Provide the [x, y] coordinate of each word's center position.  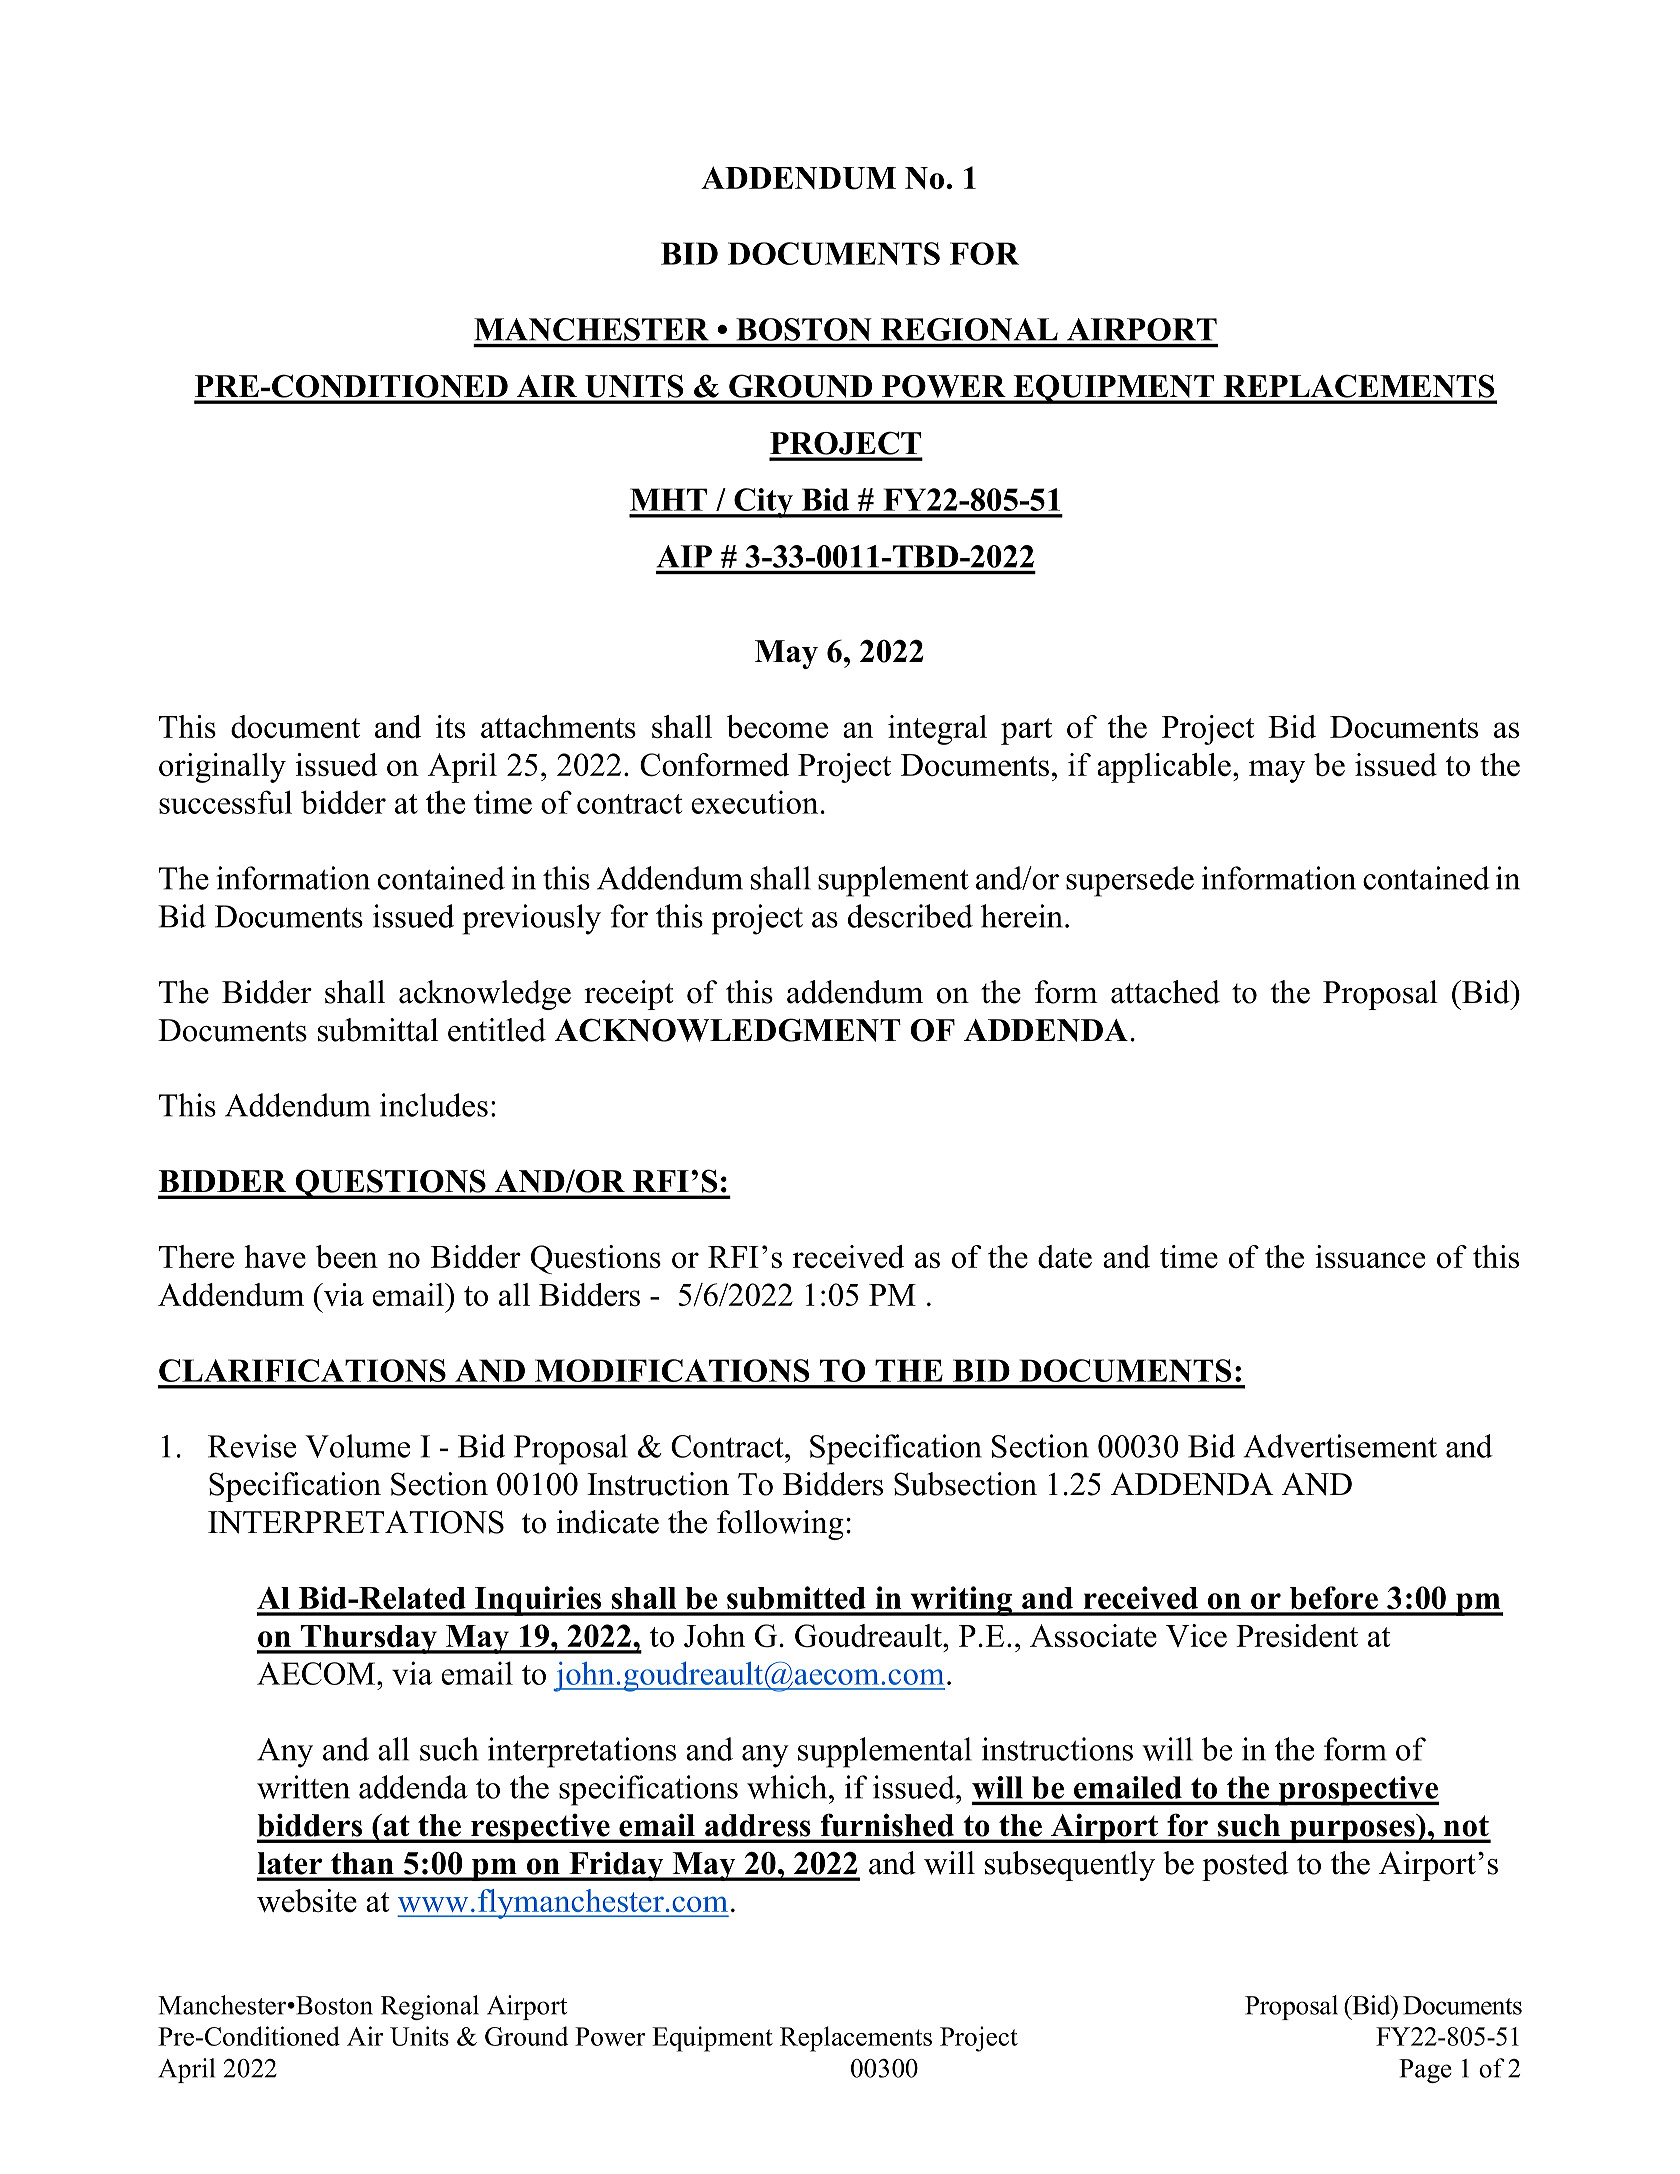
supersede [1130, 881]
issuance [1370, 1256]
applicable [1164, 768]
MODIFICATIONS [672, 1370]
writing [961, 1601]
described [910, 916]
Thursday [369, 1639]
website [307, 1900]
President [1297, 1635]
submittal [378, 1030]
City [763, 503]
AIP [684, 556]
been [347, 1256]
